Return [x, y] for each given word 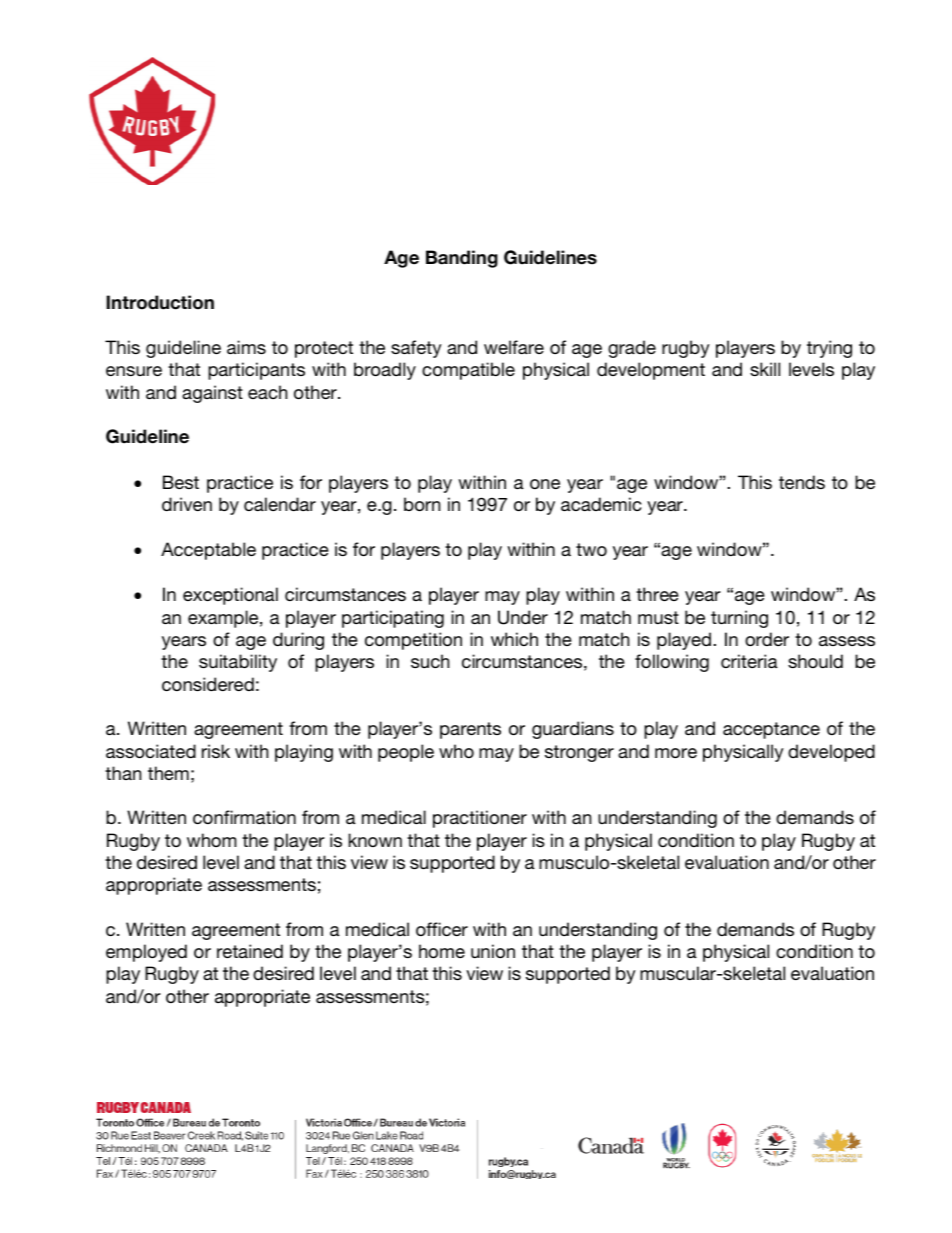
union [493, 951]
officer [442, 929]
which [514, 639]
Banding [462, 259]
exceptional [230, 596]
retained [250, 951]
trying [829, 349]
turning [739, 619]
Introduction [160, 302]
